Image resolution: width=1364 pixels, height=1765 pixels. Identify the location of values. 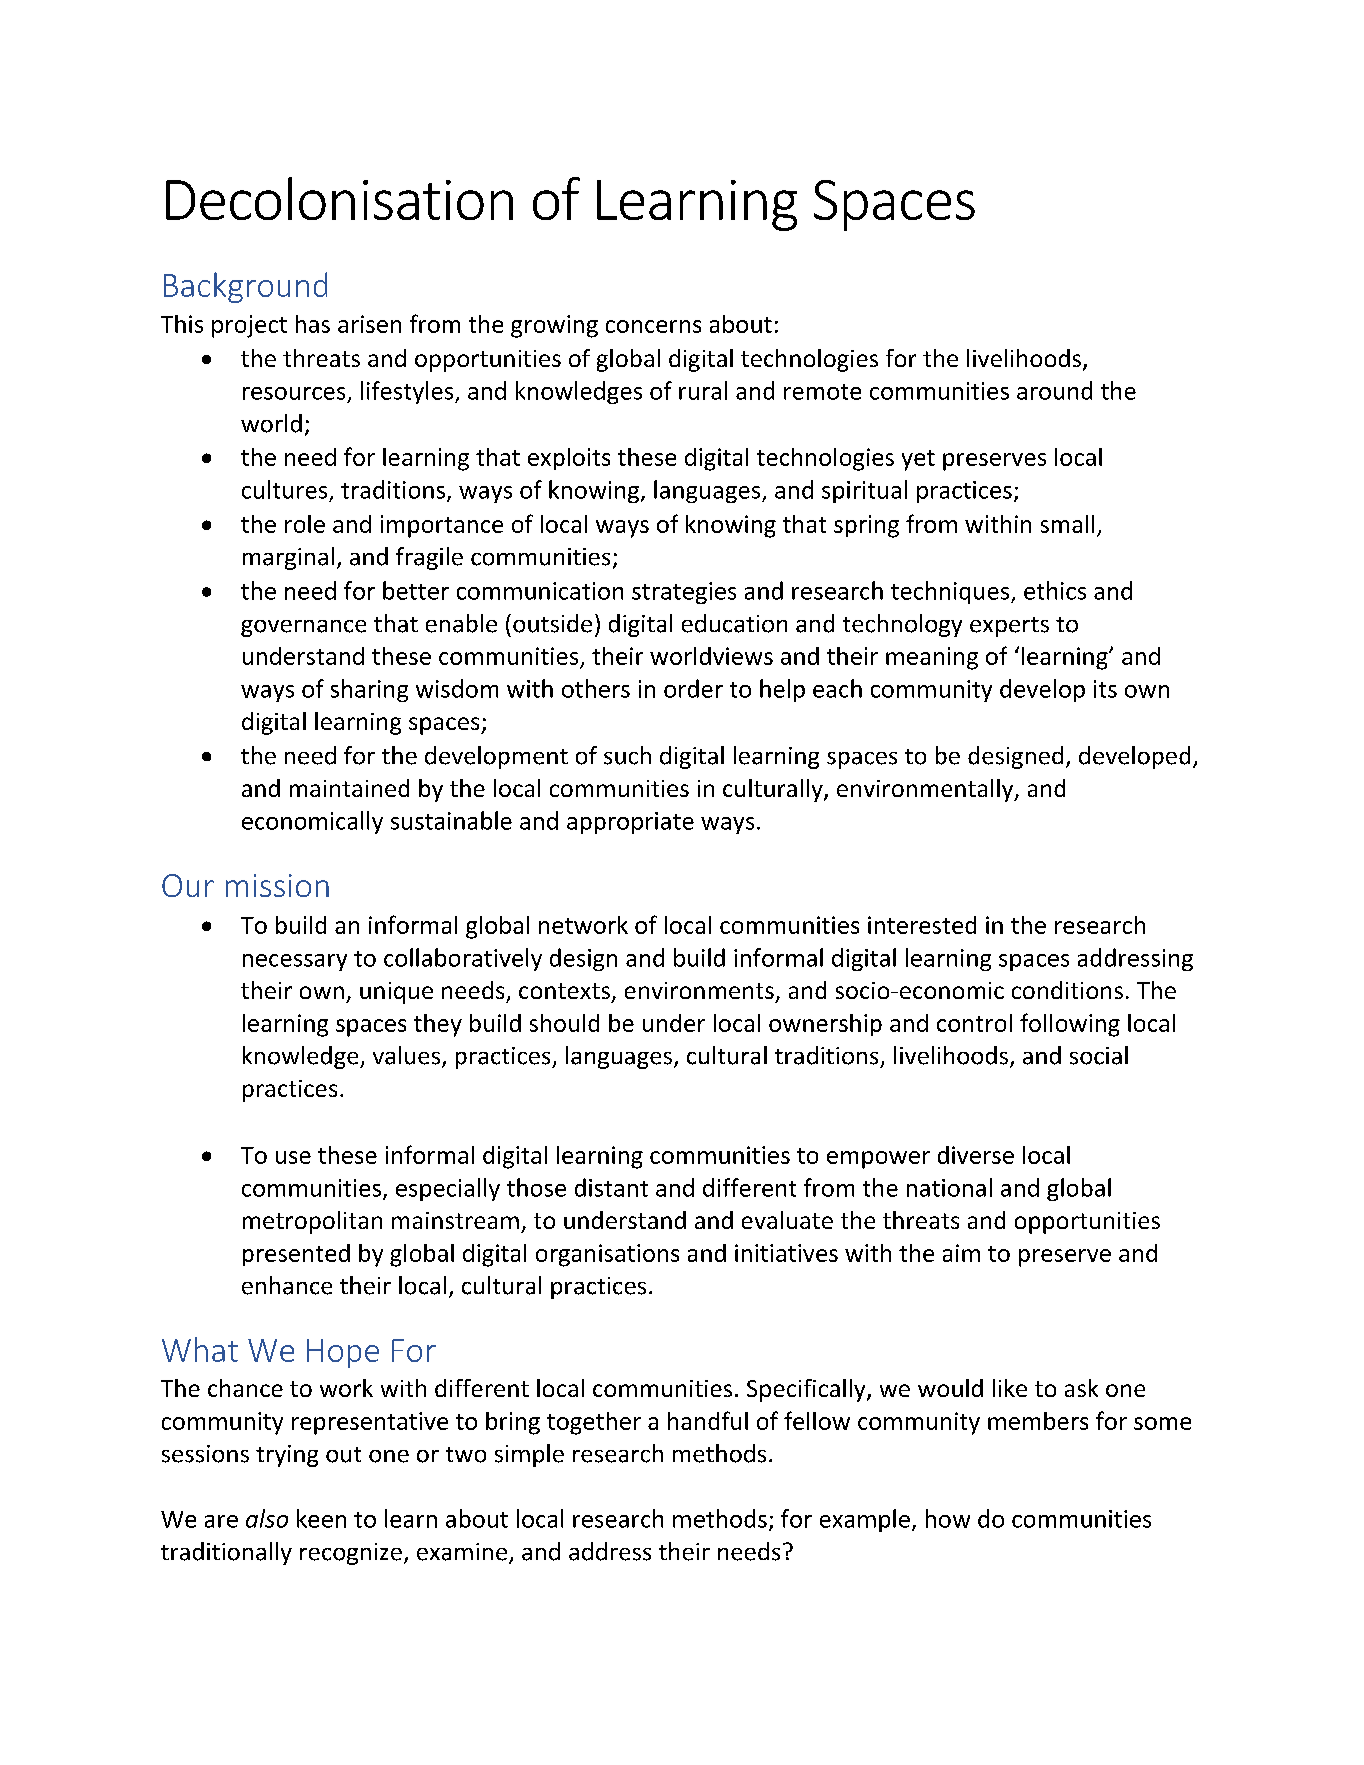
(406, 1055).
